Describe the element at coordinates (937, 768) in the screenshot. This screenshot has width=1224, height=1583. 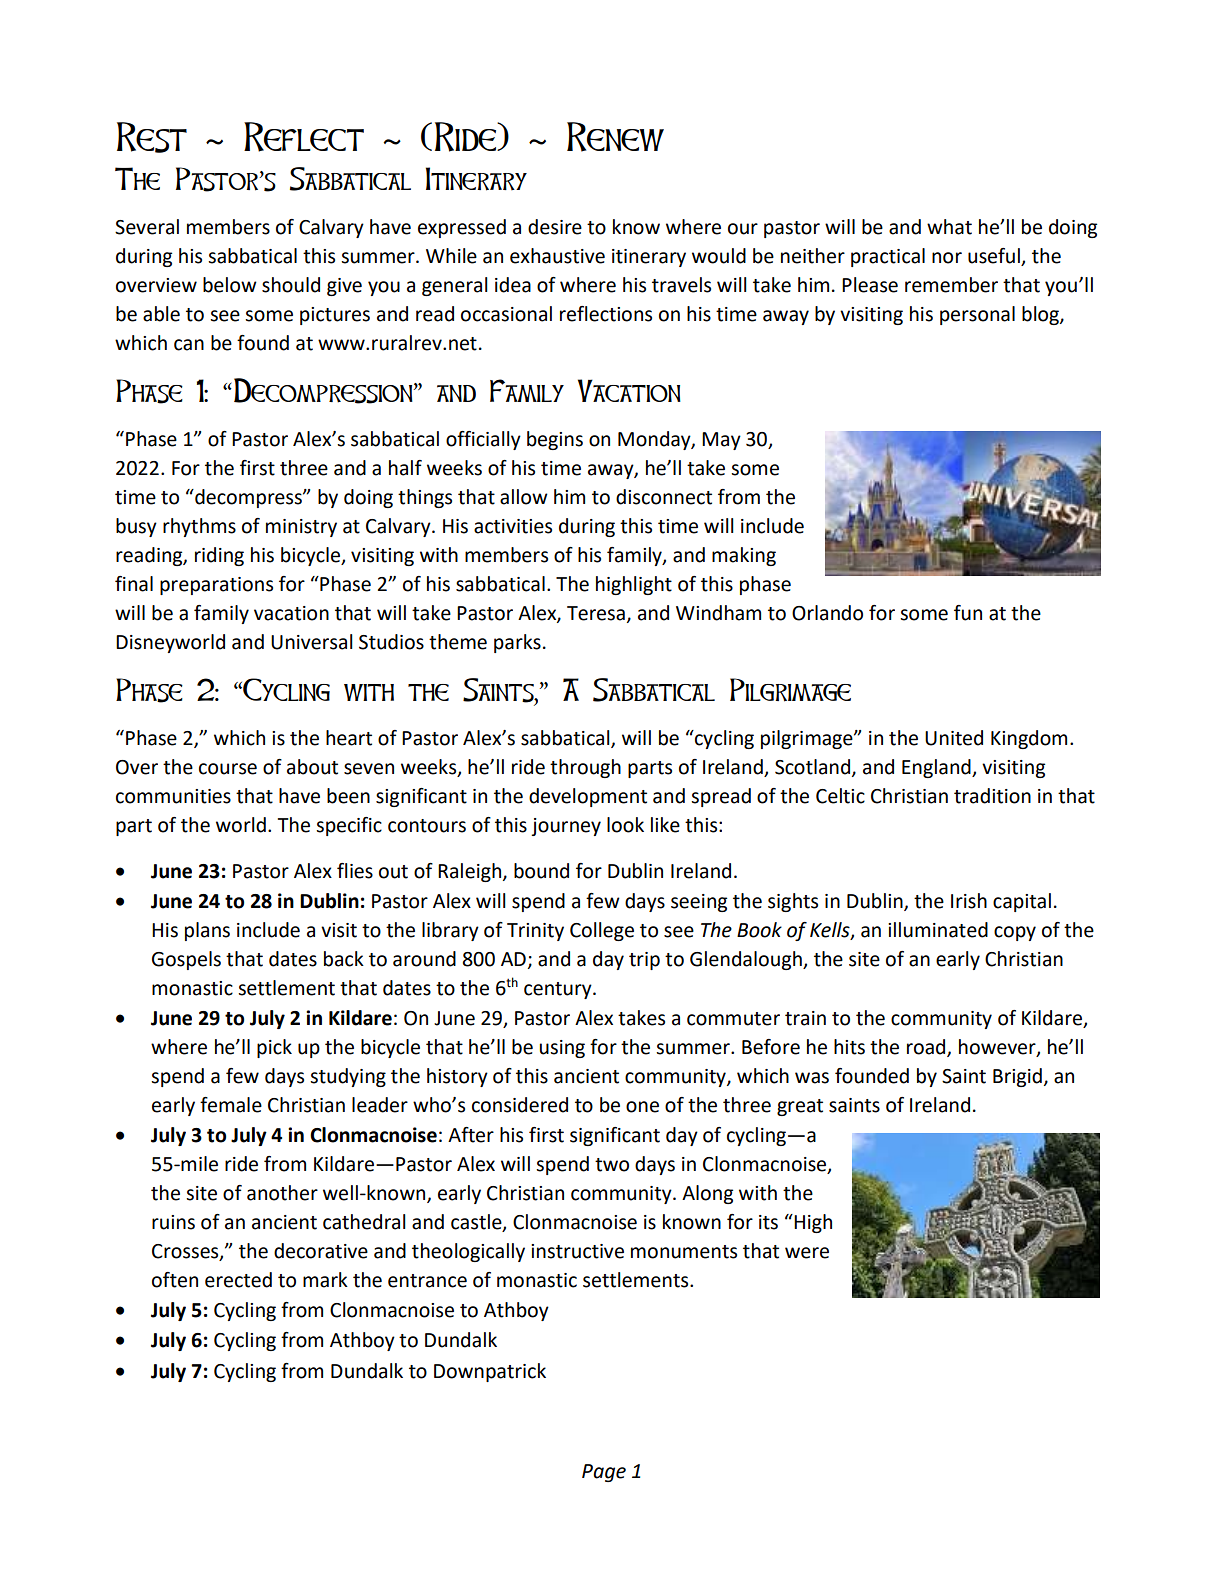
I see `England` at that location.
